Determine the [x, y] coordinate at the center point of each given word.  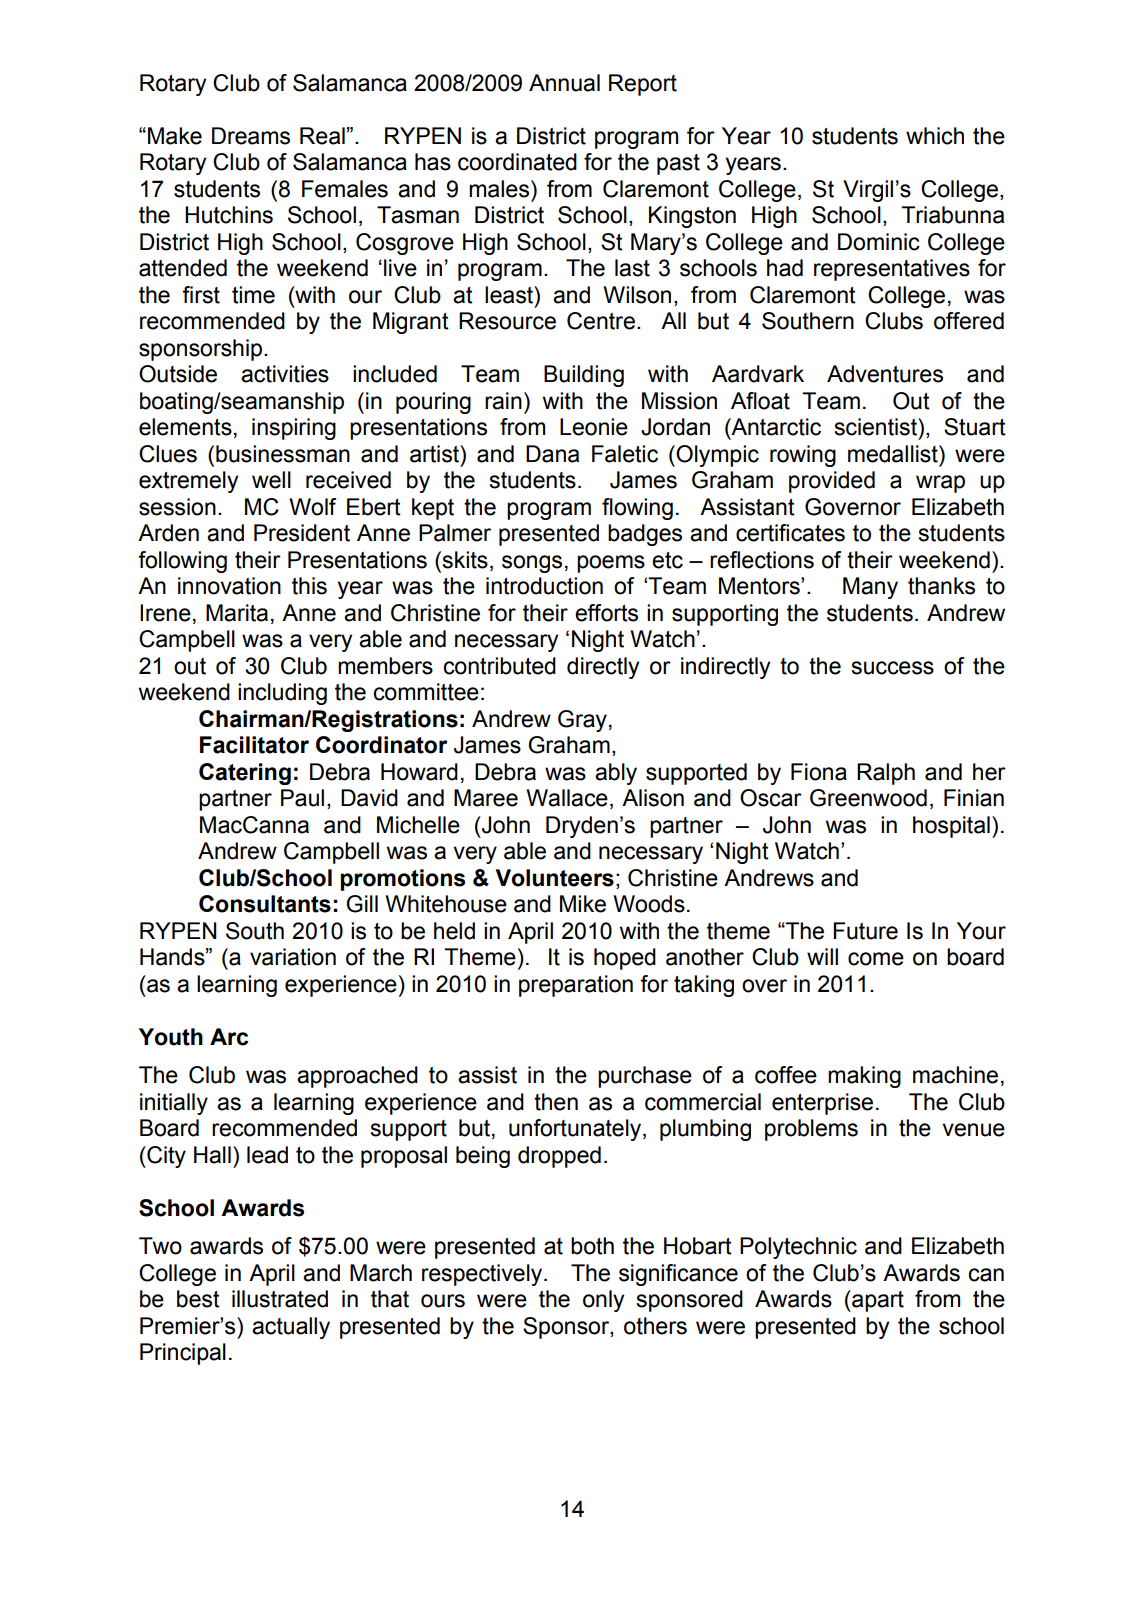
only [603, 1301]
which [935, 136]
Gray [582, 721]
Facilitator [254, 745]
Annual [564, 83]
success [892, 668]
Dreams [251, 136]
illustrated [280, 1299]
